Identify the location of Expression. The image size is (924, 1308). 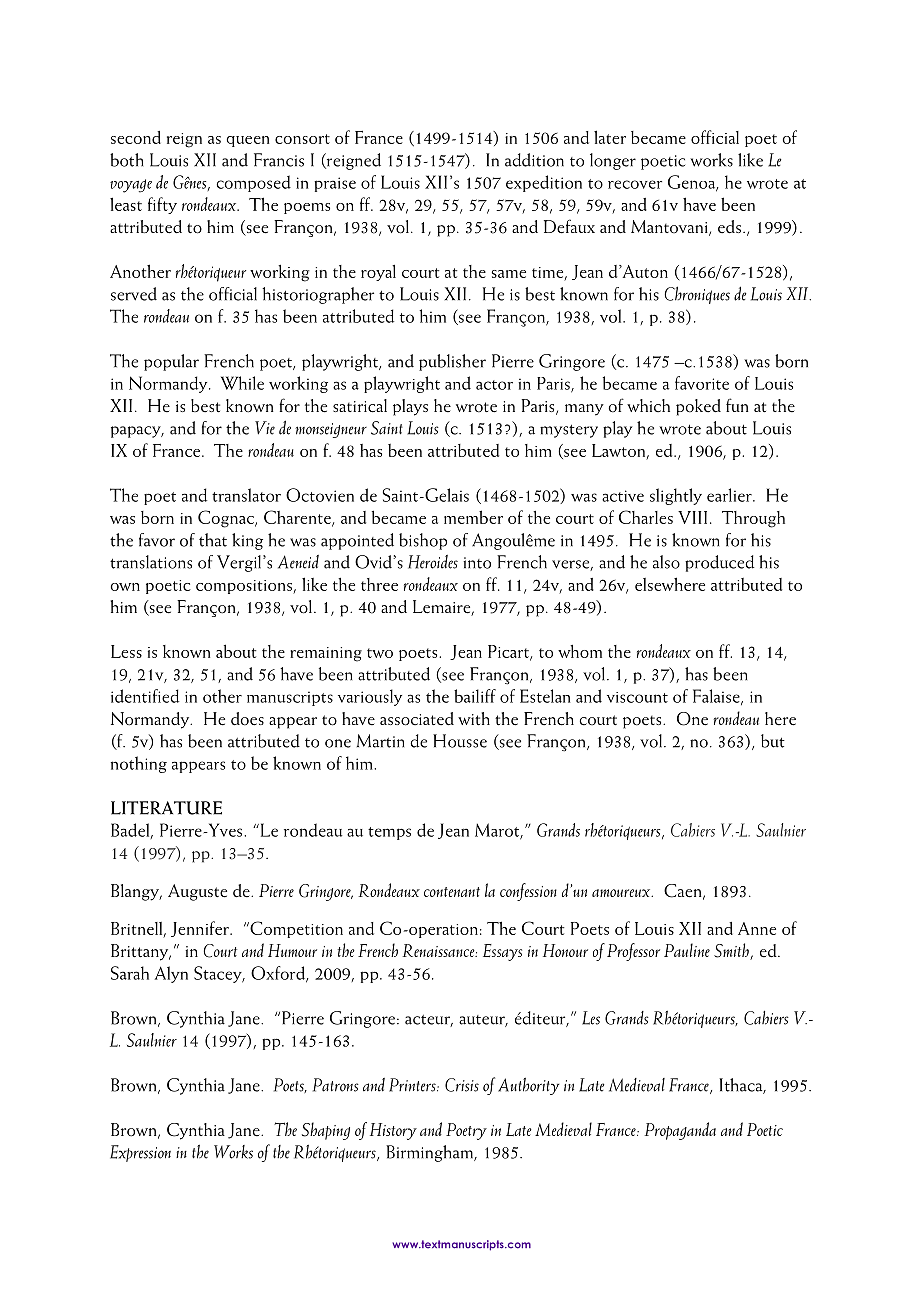
(140, 1153).
